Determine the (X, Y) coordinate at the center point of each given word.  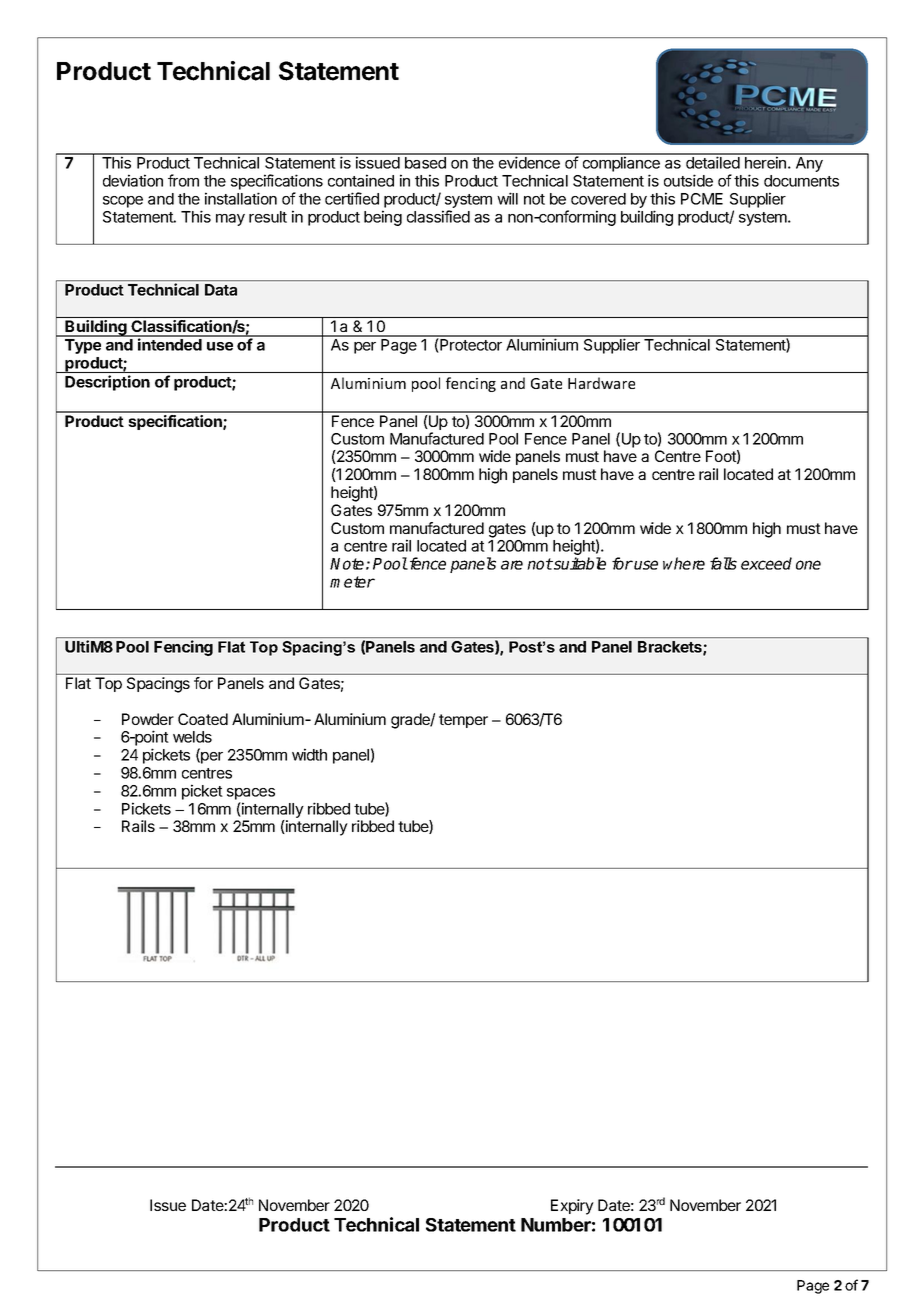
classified (438, 216)
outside (688, 180)
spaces (251, 794)
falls (723, 563)
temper (463, 721)
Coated (203, 719)
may (230, 220)
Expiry (572, 1207)
